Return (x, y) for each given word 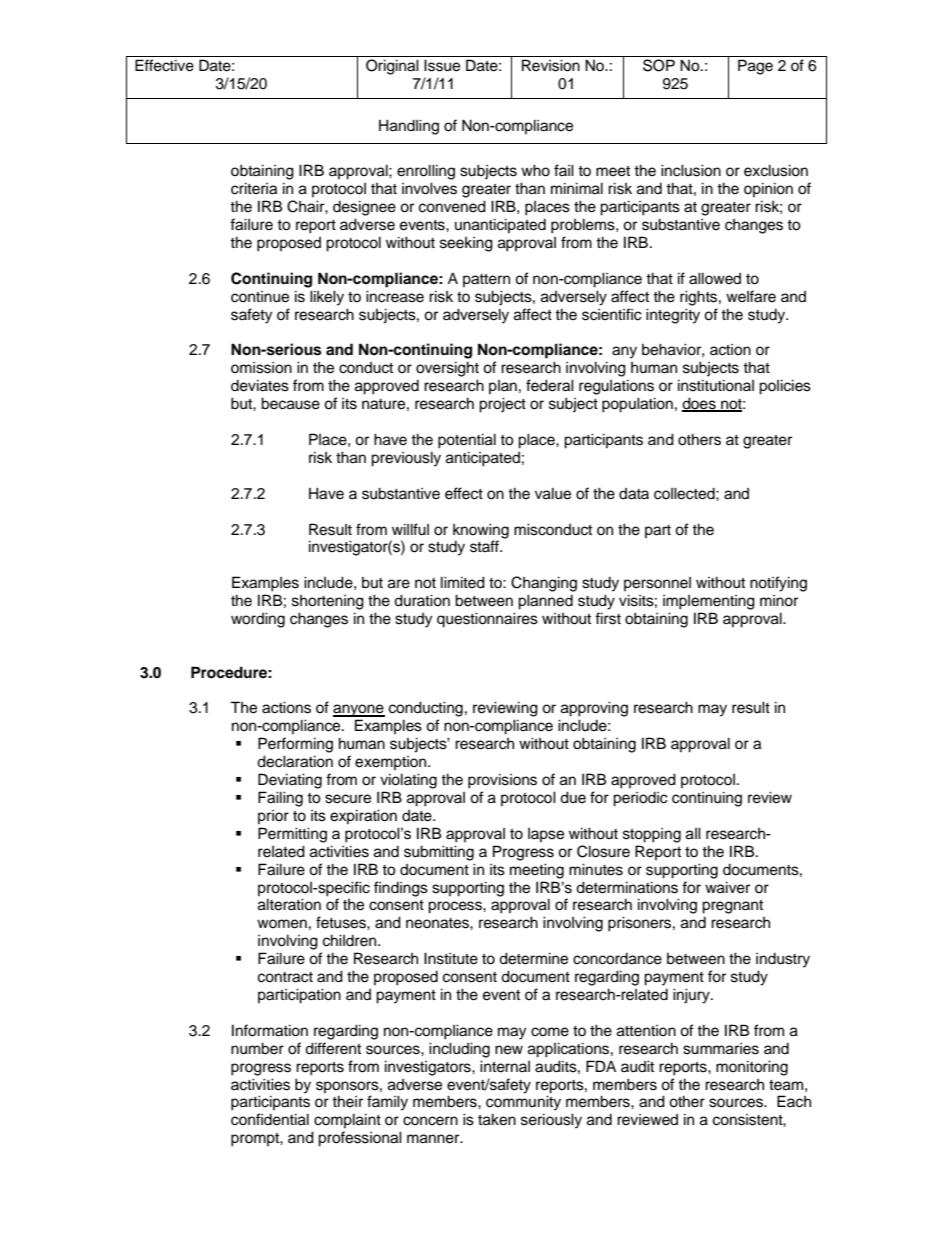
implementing (709, 602)
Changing (544, 584)
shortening (328, 602)
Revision (551, 65)
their (347, 1101)
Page (755, 67)
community (523, 1103)
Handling (409, 127)
